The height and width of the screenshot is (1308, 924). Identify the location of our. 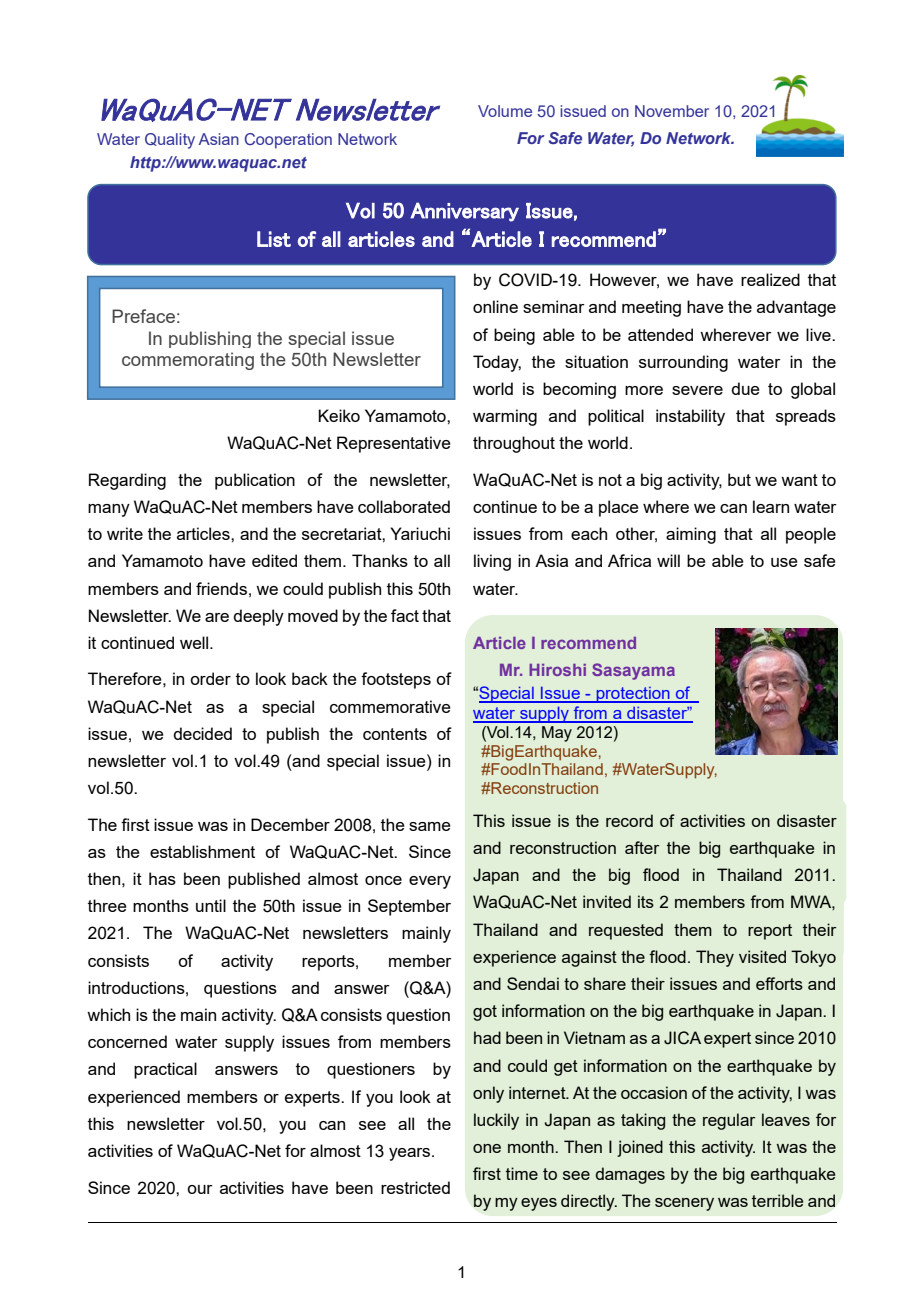
(200, 1189).
